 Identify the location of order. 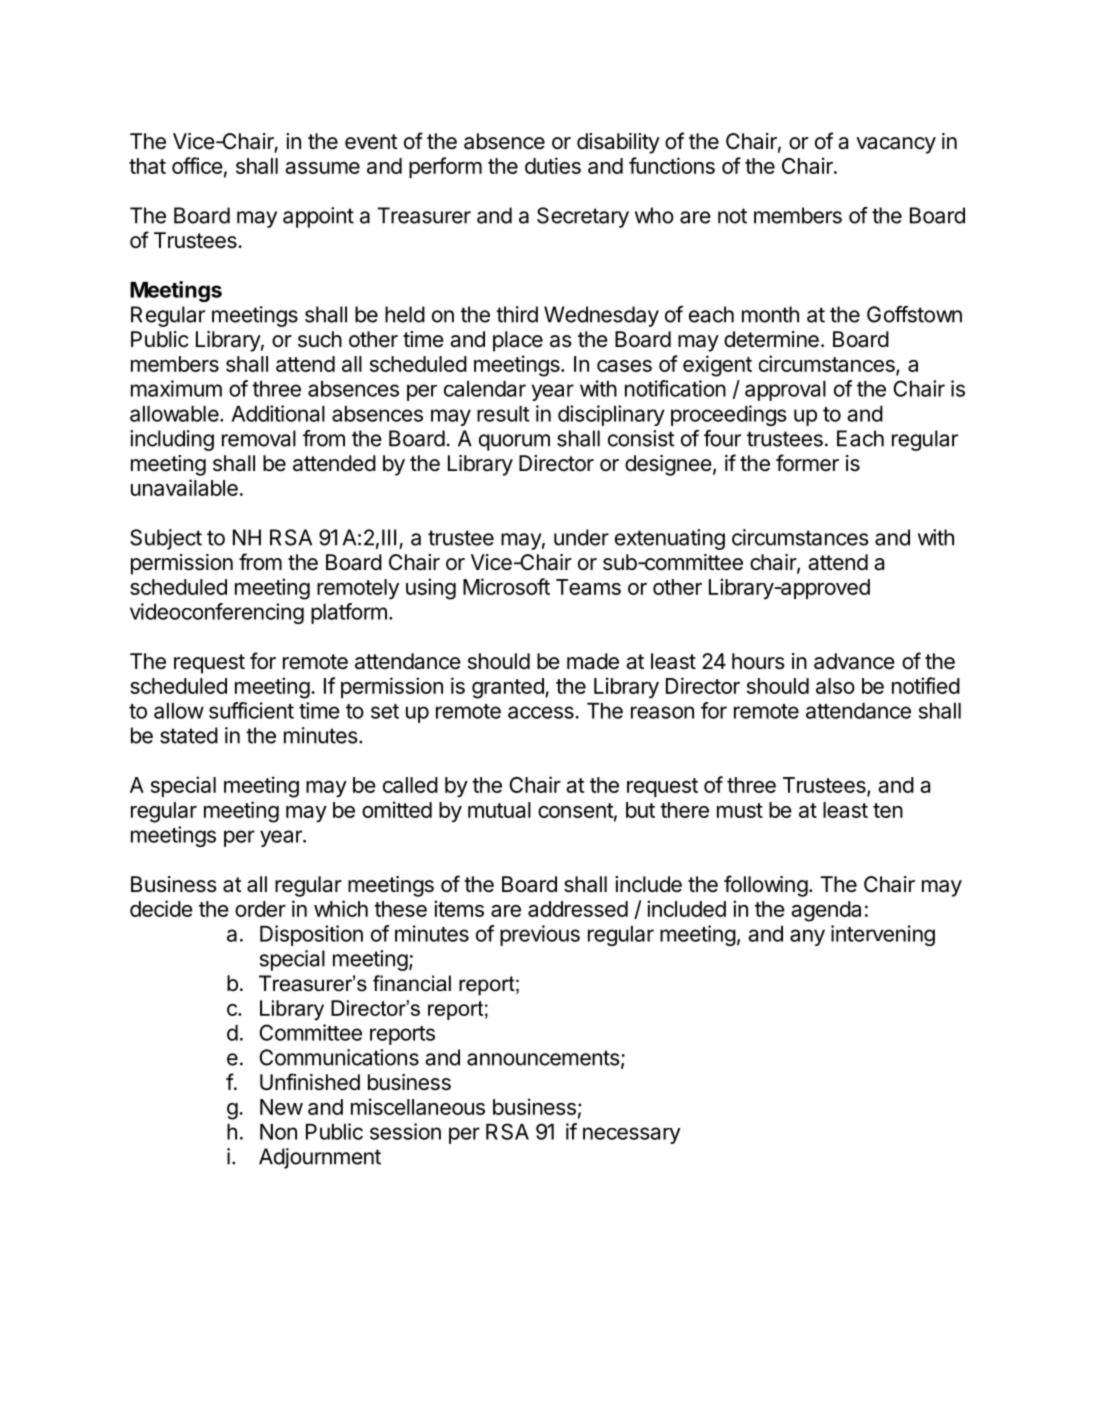
(260, 909).
